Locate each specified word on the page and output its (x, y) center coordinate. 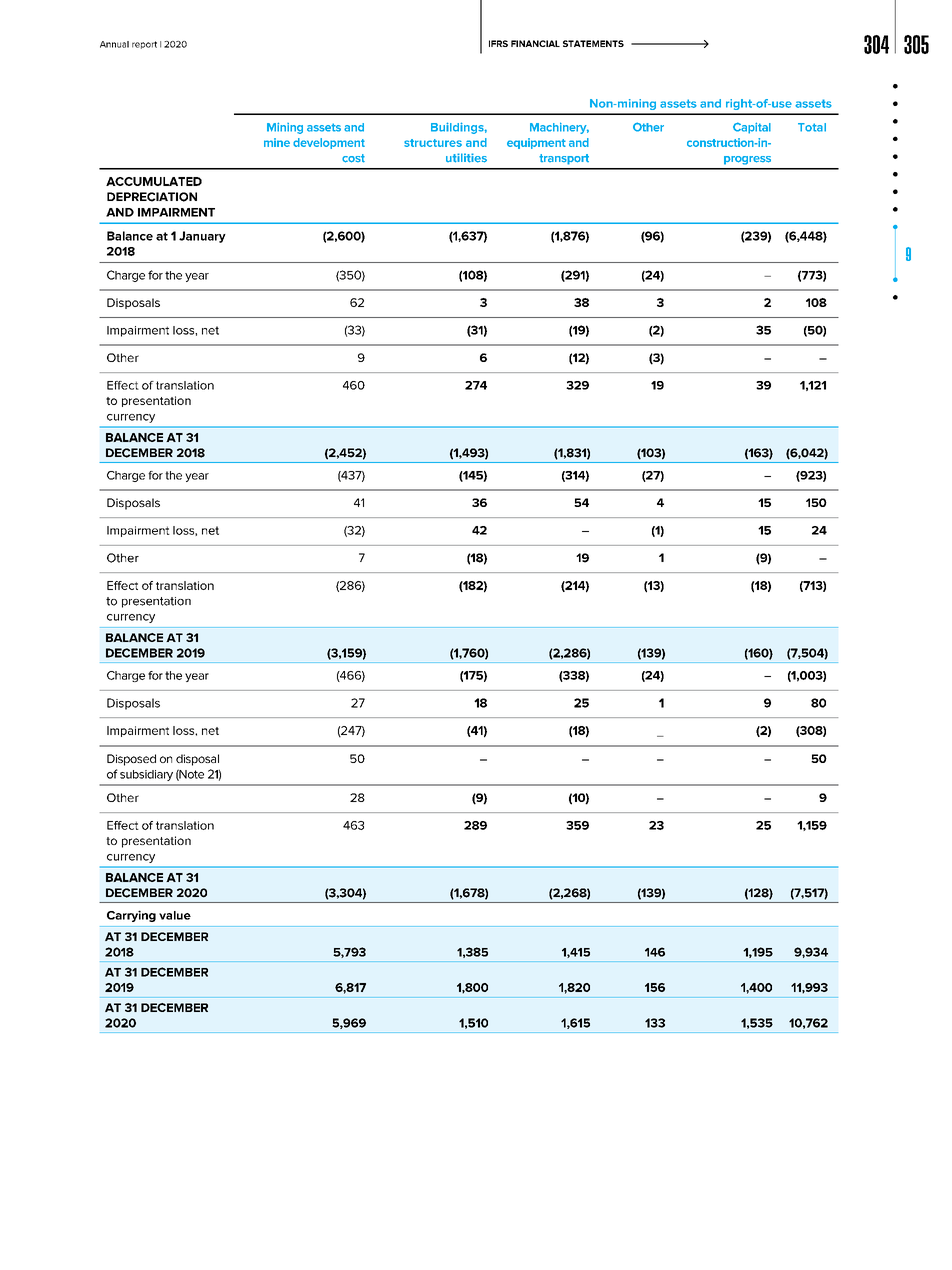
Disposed (131, 760)
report (144, 45)
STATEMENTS (593, 43)
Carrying (131, 916)
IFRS (498, 43)
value (175, 915)
